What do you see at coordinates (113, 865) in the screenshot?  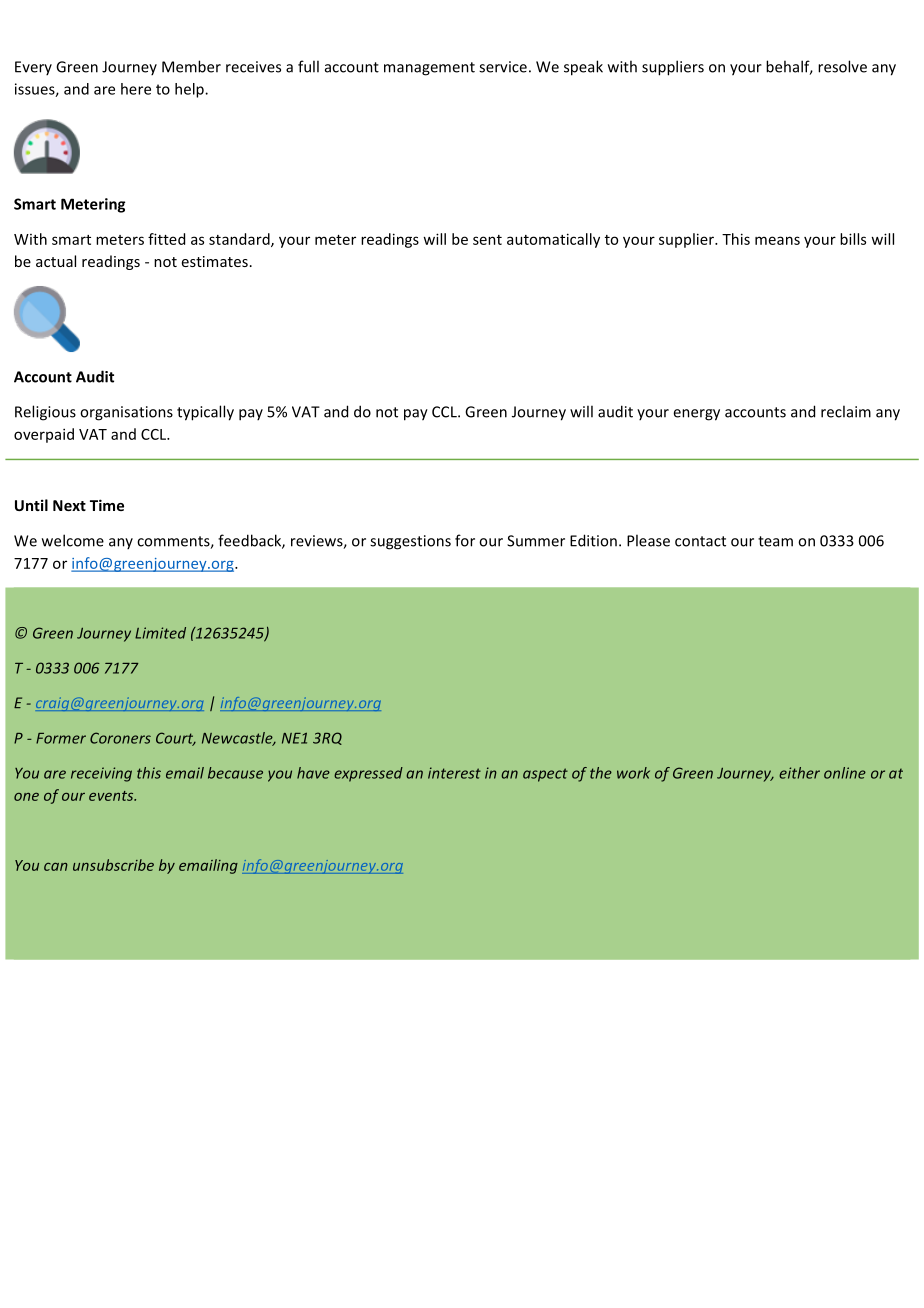 I see `unsubscribe` at bounding box center [113, 865].
